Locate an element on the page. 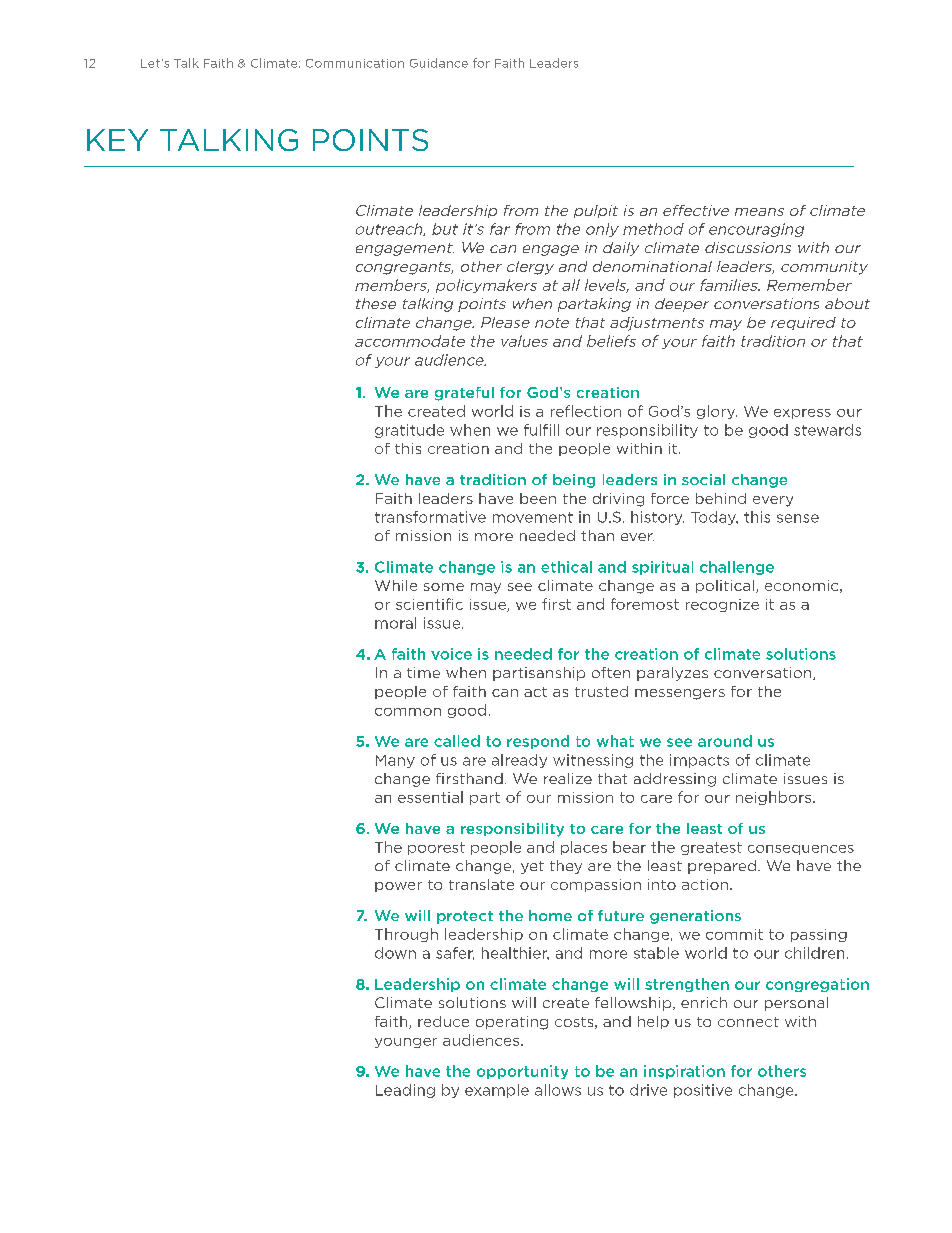  Guidance is located at coordinates (439, 63).
